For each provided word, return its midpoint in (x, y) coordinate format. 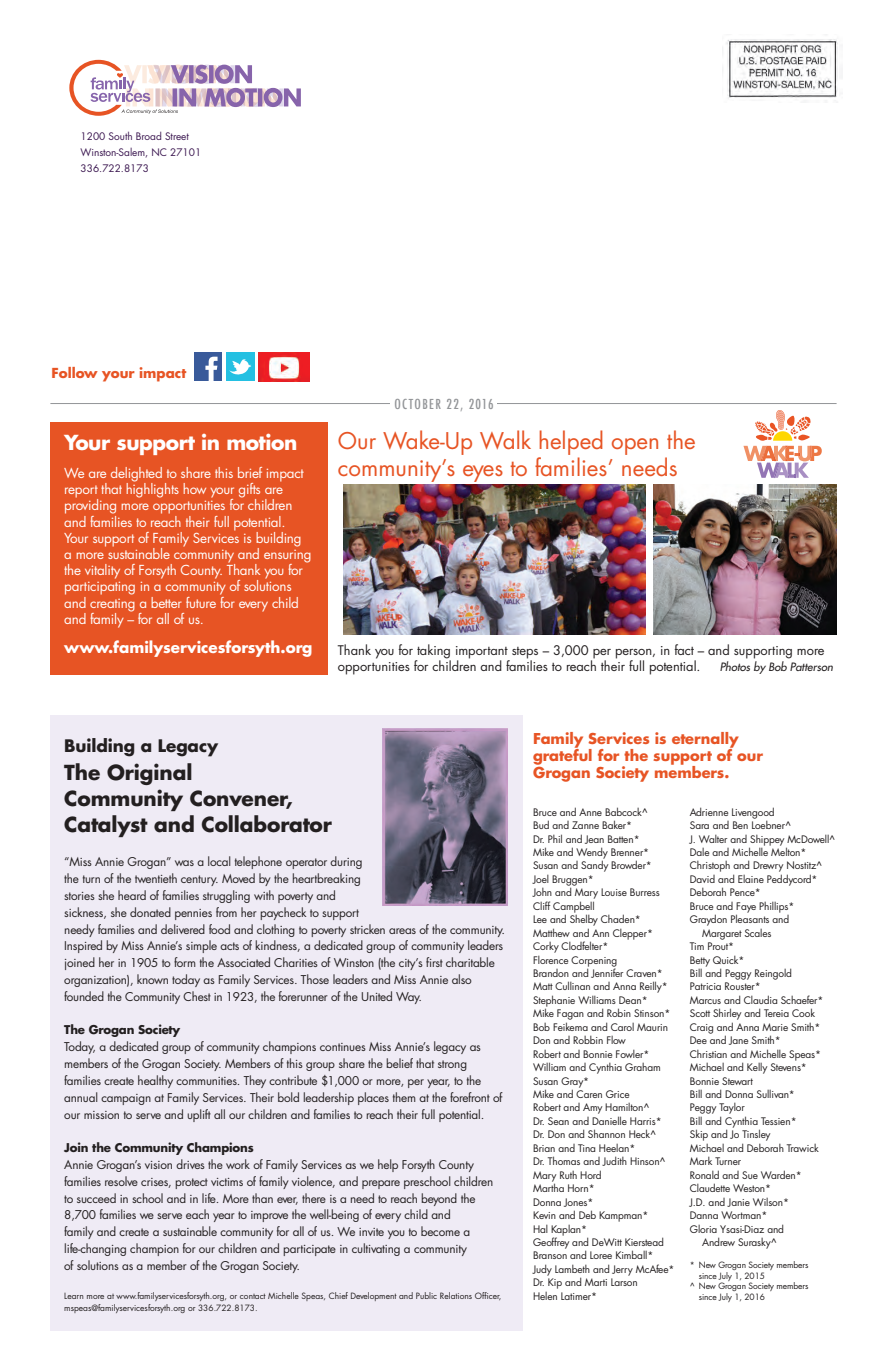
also (462, 979)
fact (684, 649)
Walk (505, 439)
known (152, 979)
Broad (148, 136)
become (440, 1231)
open (635, 446)
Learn (73, 1296)
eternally (705, 741)
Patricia (705, 986)
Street (177, 136)
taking (433, 652)
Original (149, 774)
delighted (136, 475)
